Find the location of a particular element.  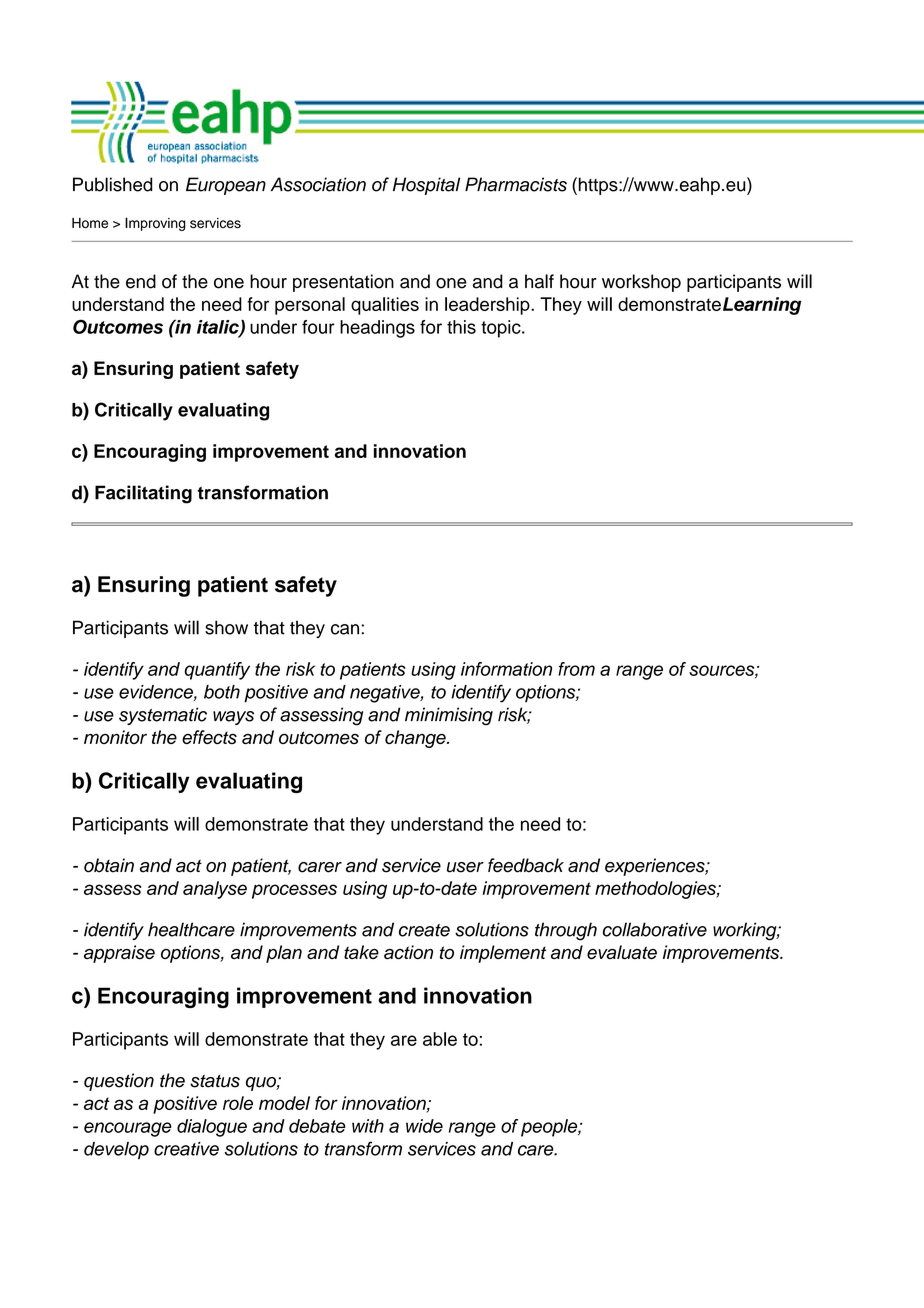

Improving is located at coordinates (155, 224).
